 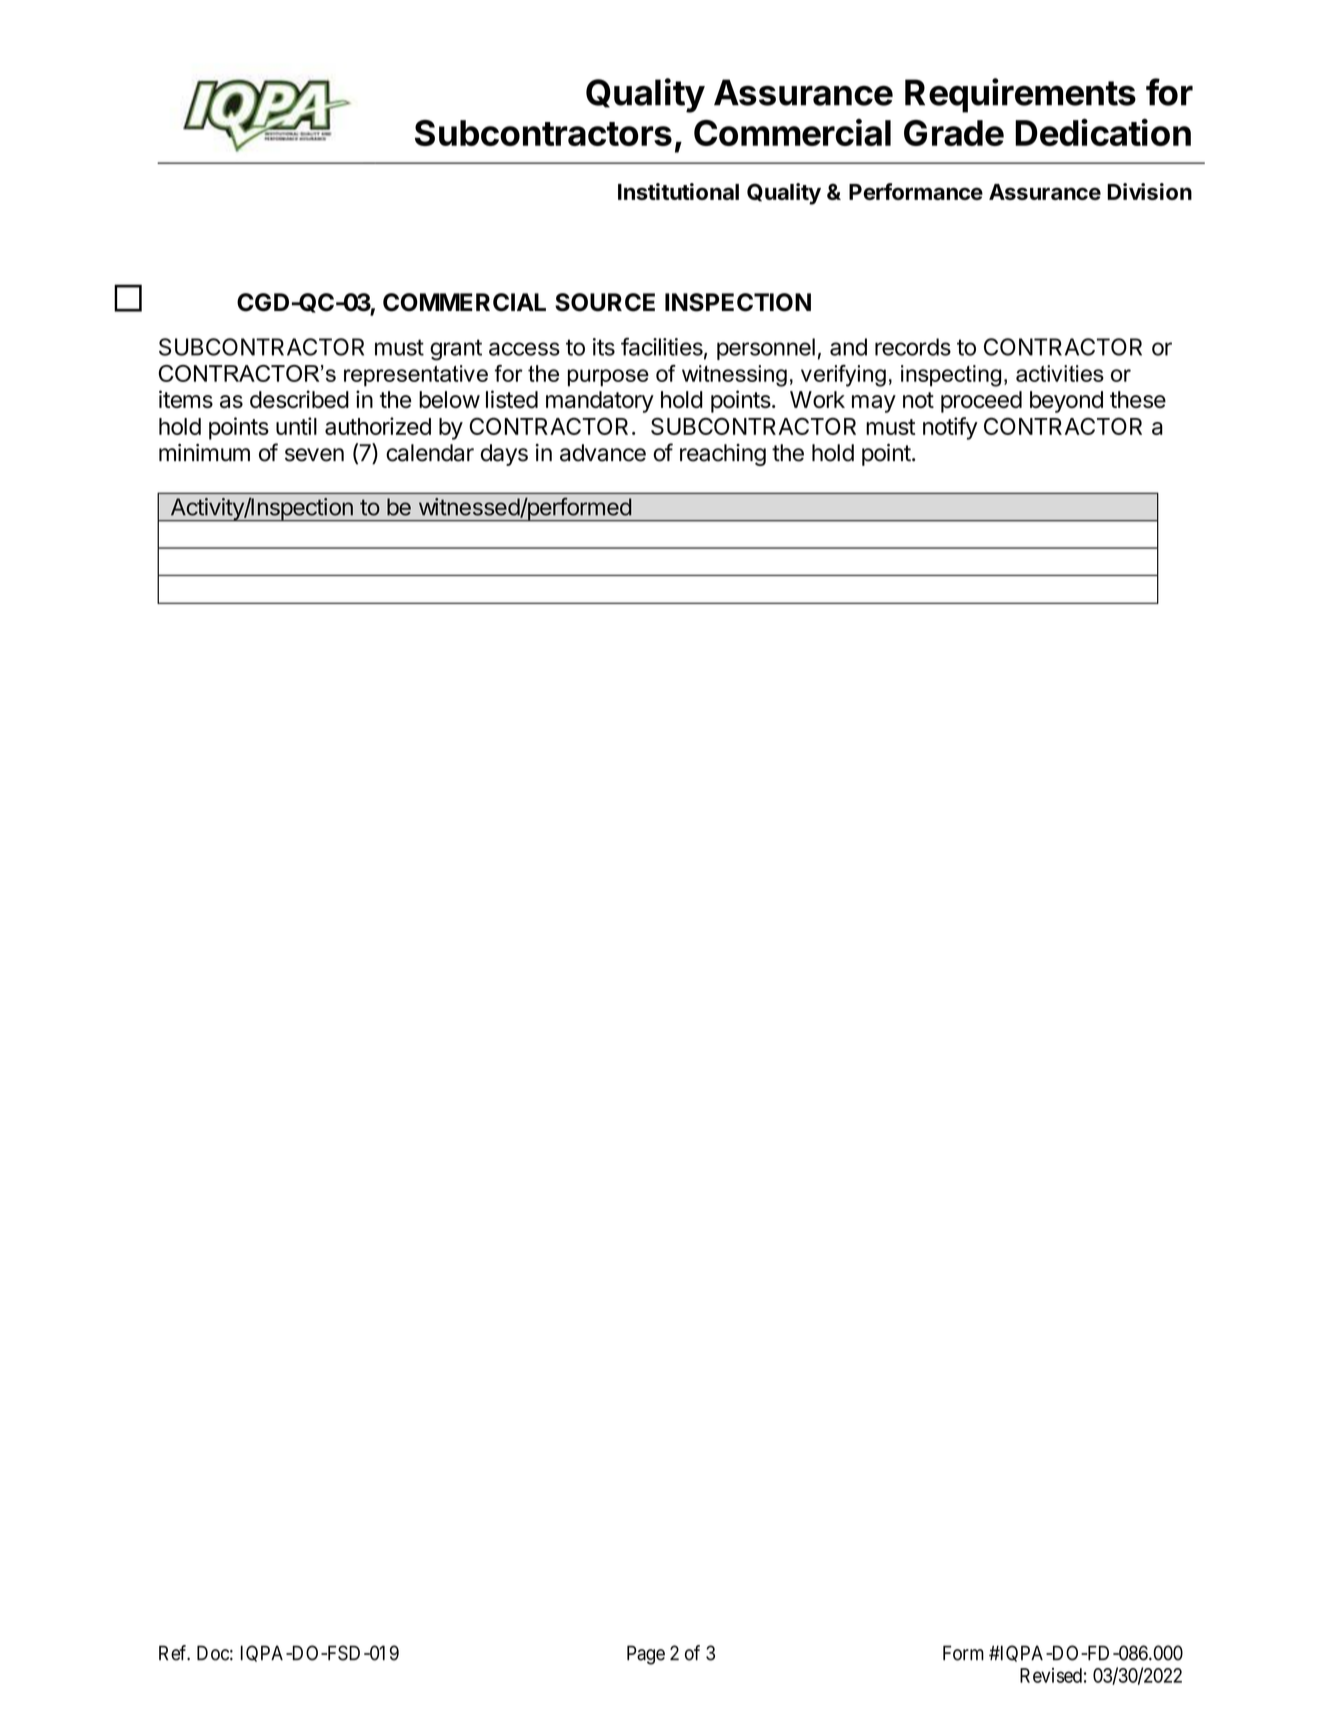 I want to click on Requirements, so click(x=1020, y=95).
